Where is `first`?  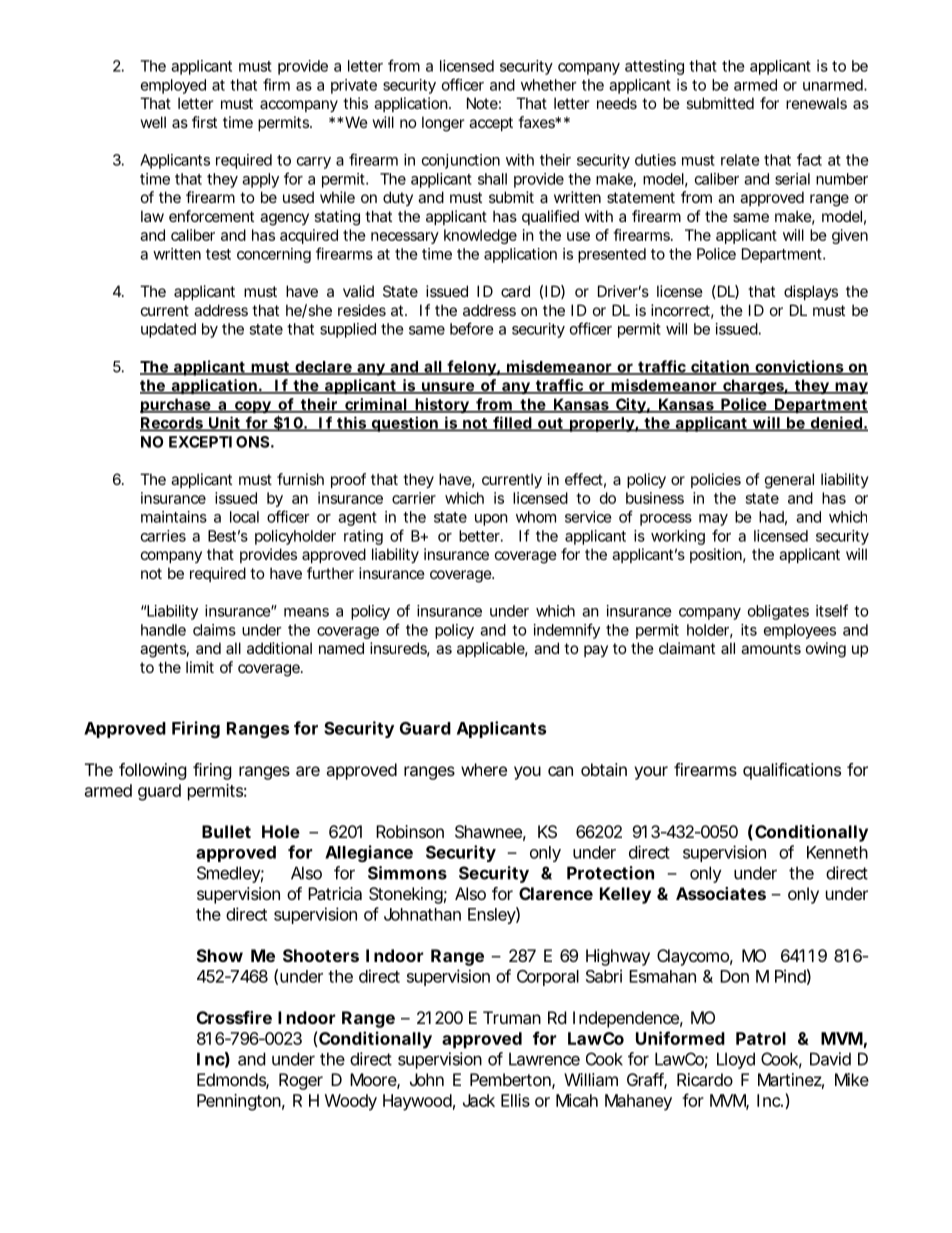
first is located at coordinates (204, 122).
